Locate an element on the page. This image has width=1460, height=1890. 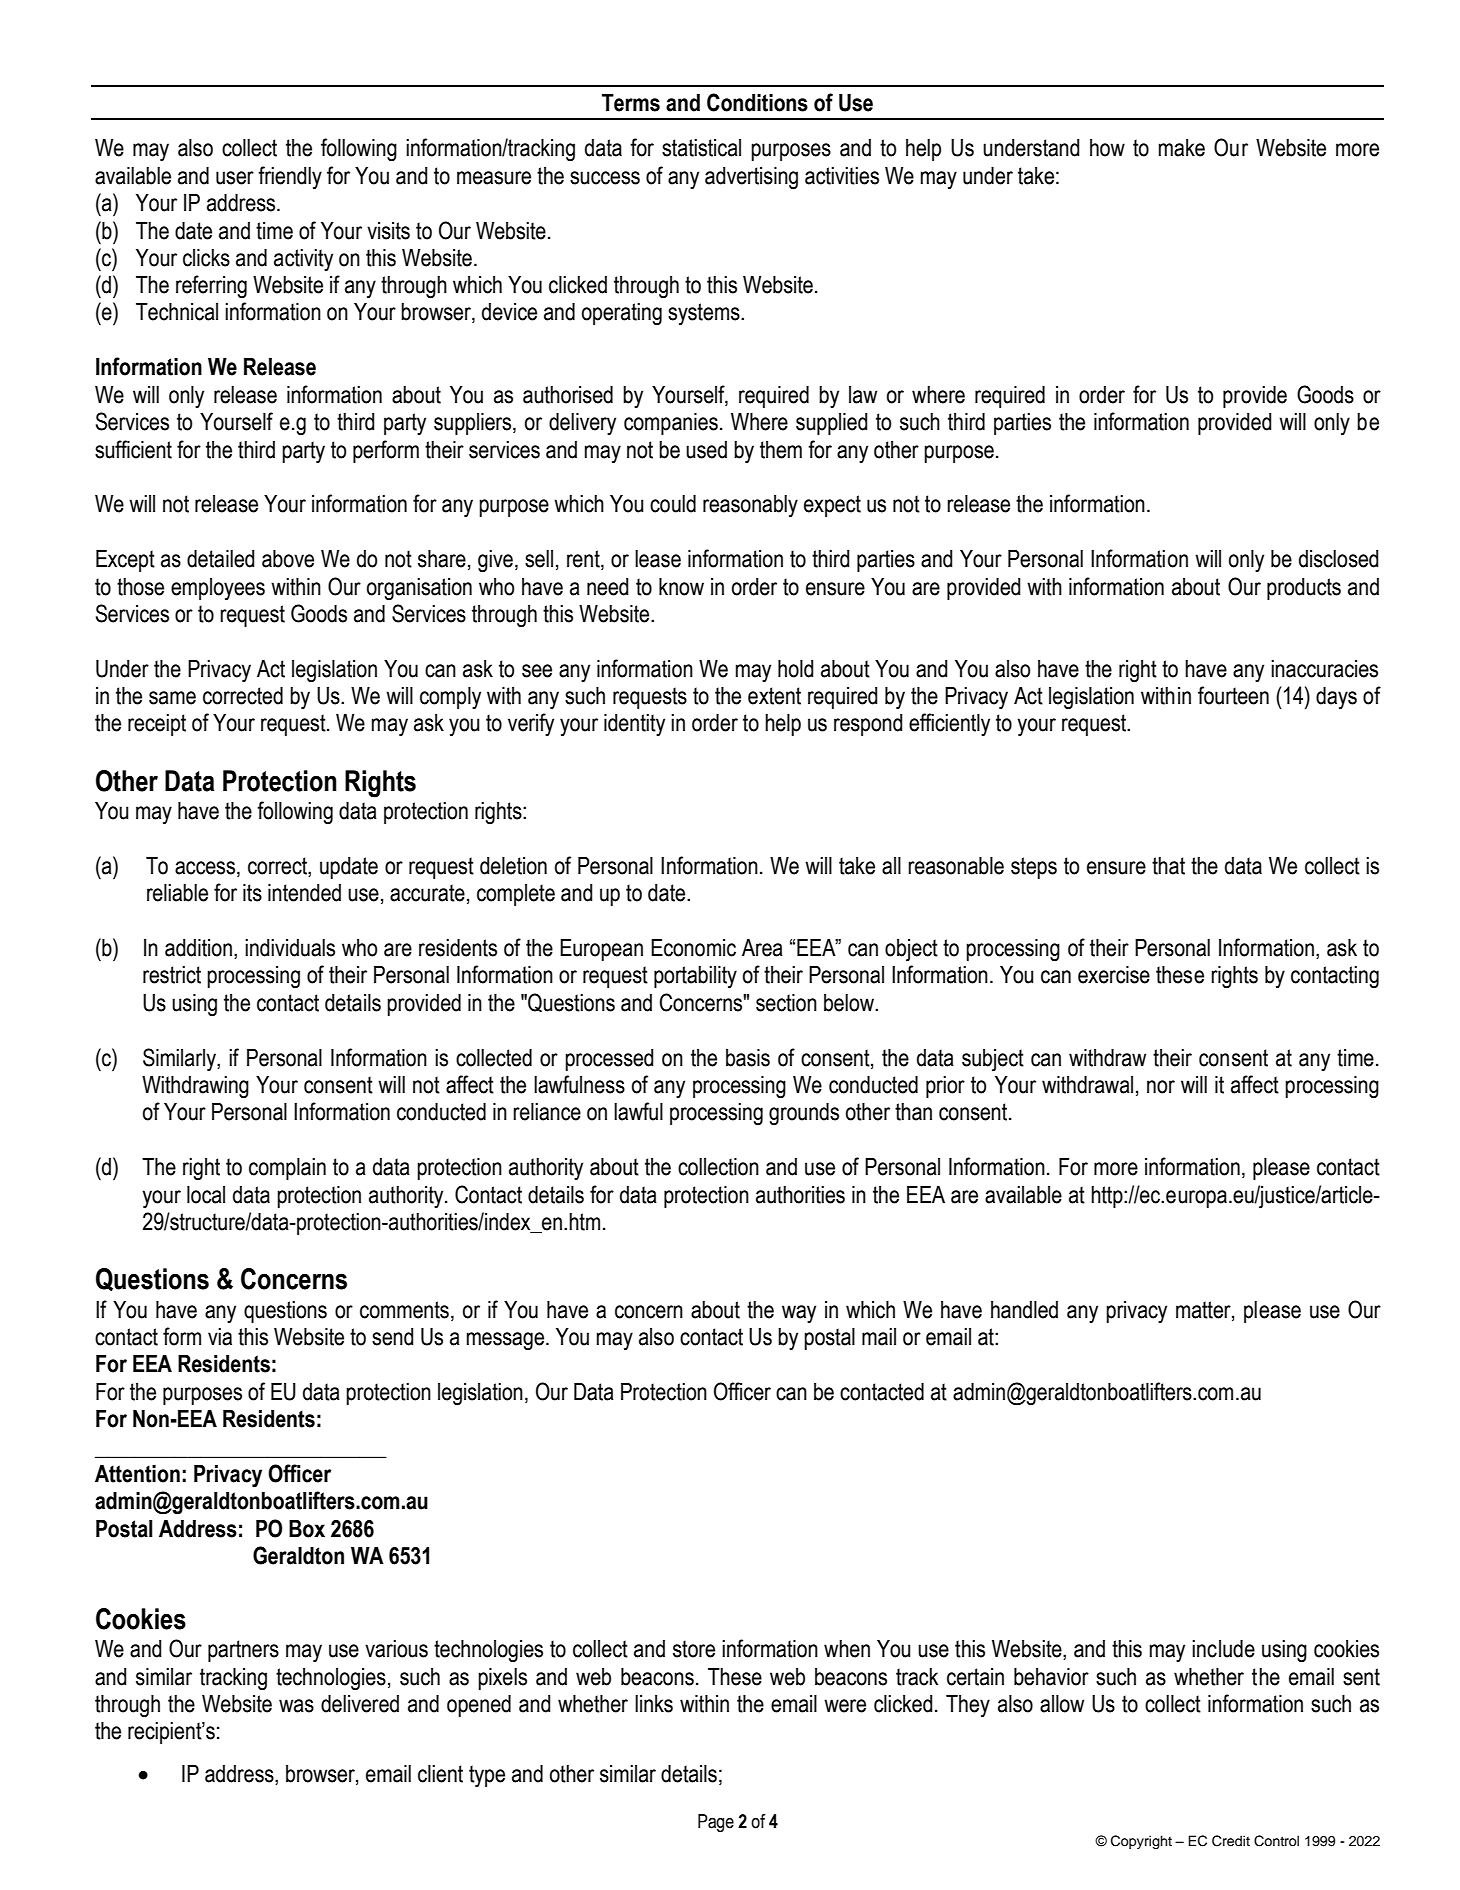
was is located at coordinates (296, 1706).
